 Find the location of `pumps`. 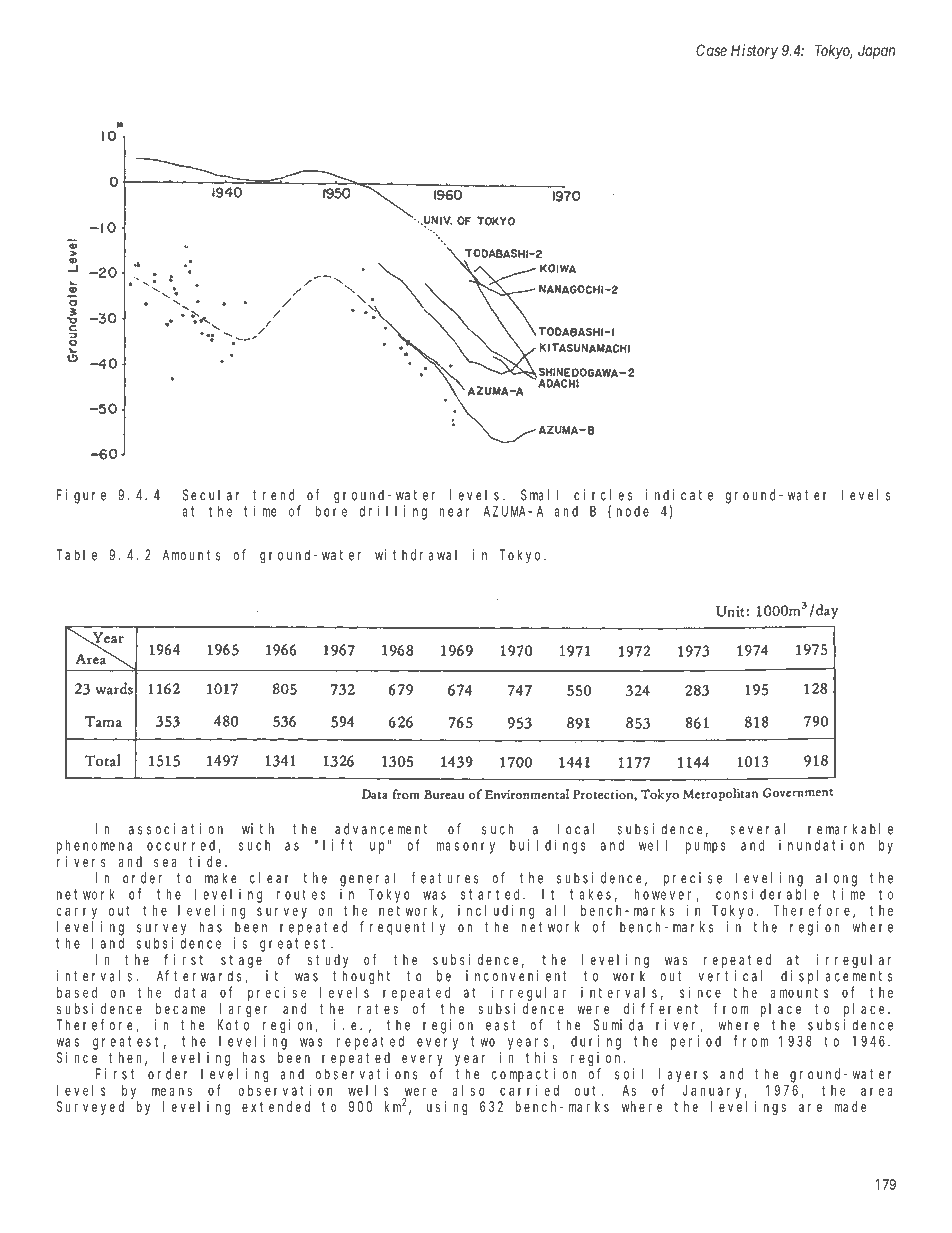

pumps is located at coordinates (706, 848).
